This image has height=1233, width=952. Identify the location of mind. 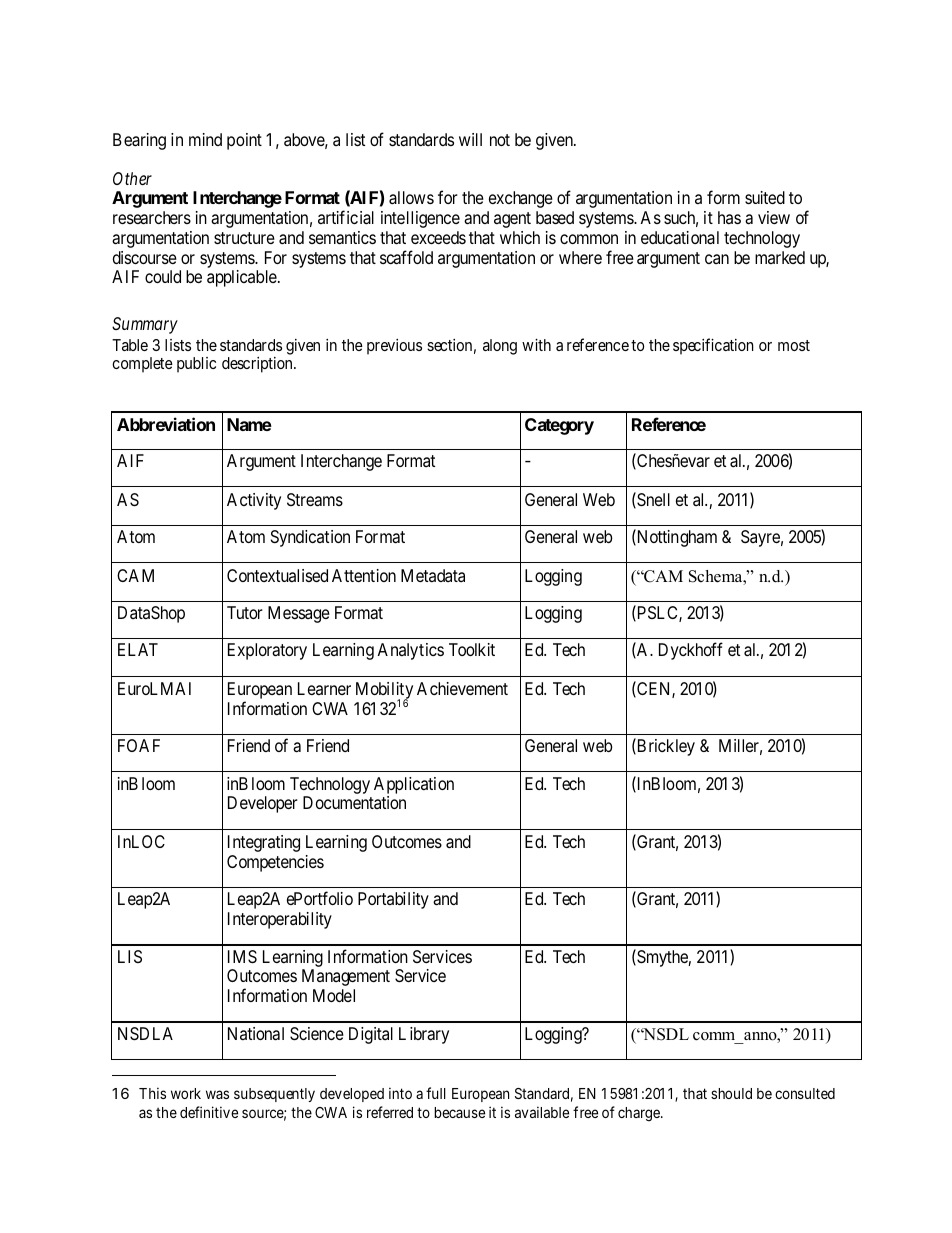
(205, 139).
